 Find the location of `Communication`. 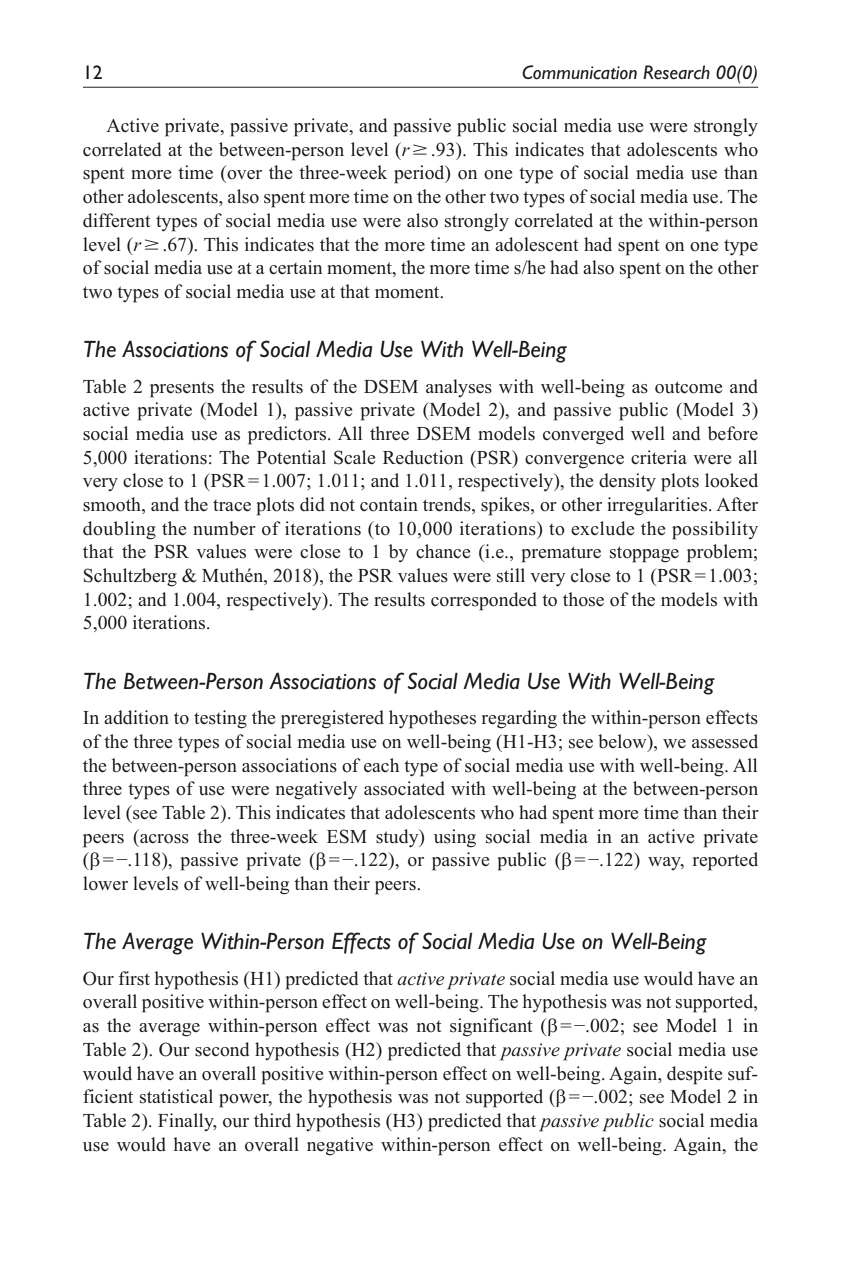

Communication is located at coordinates (579, 72).
